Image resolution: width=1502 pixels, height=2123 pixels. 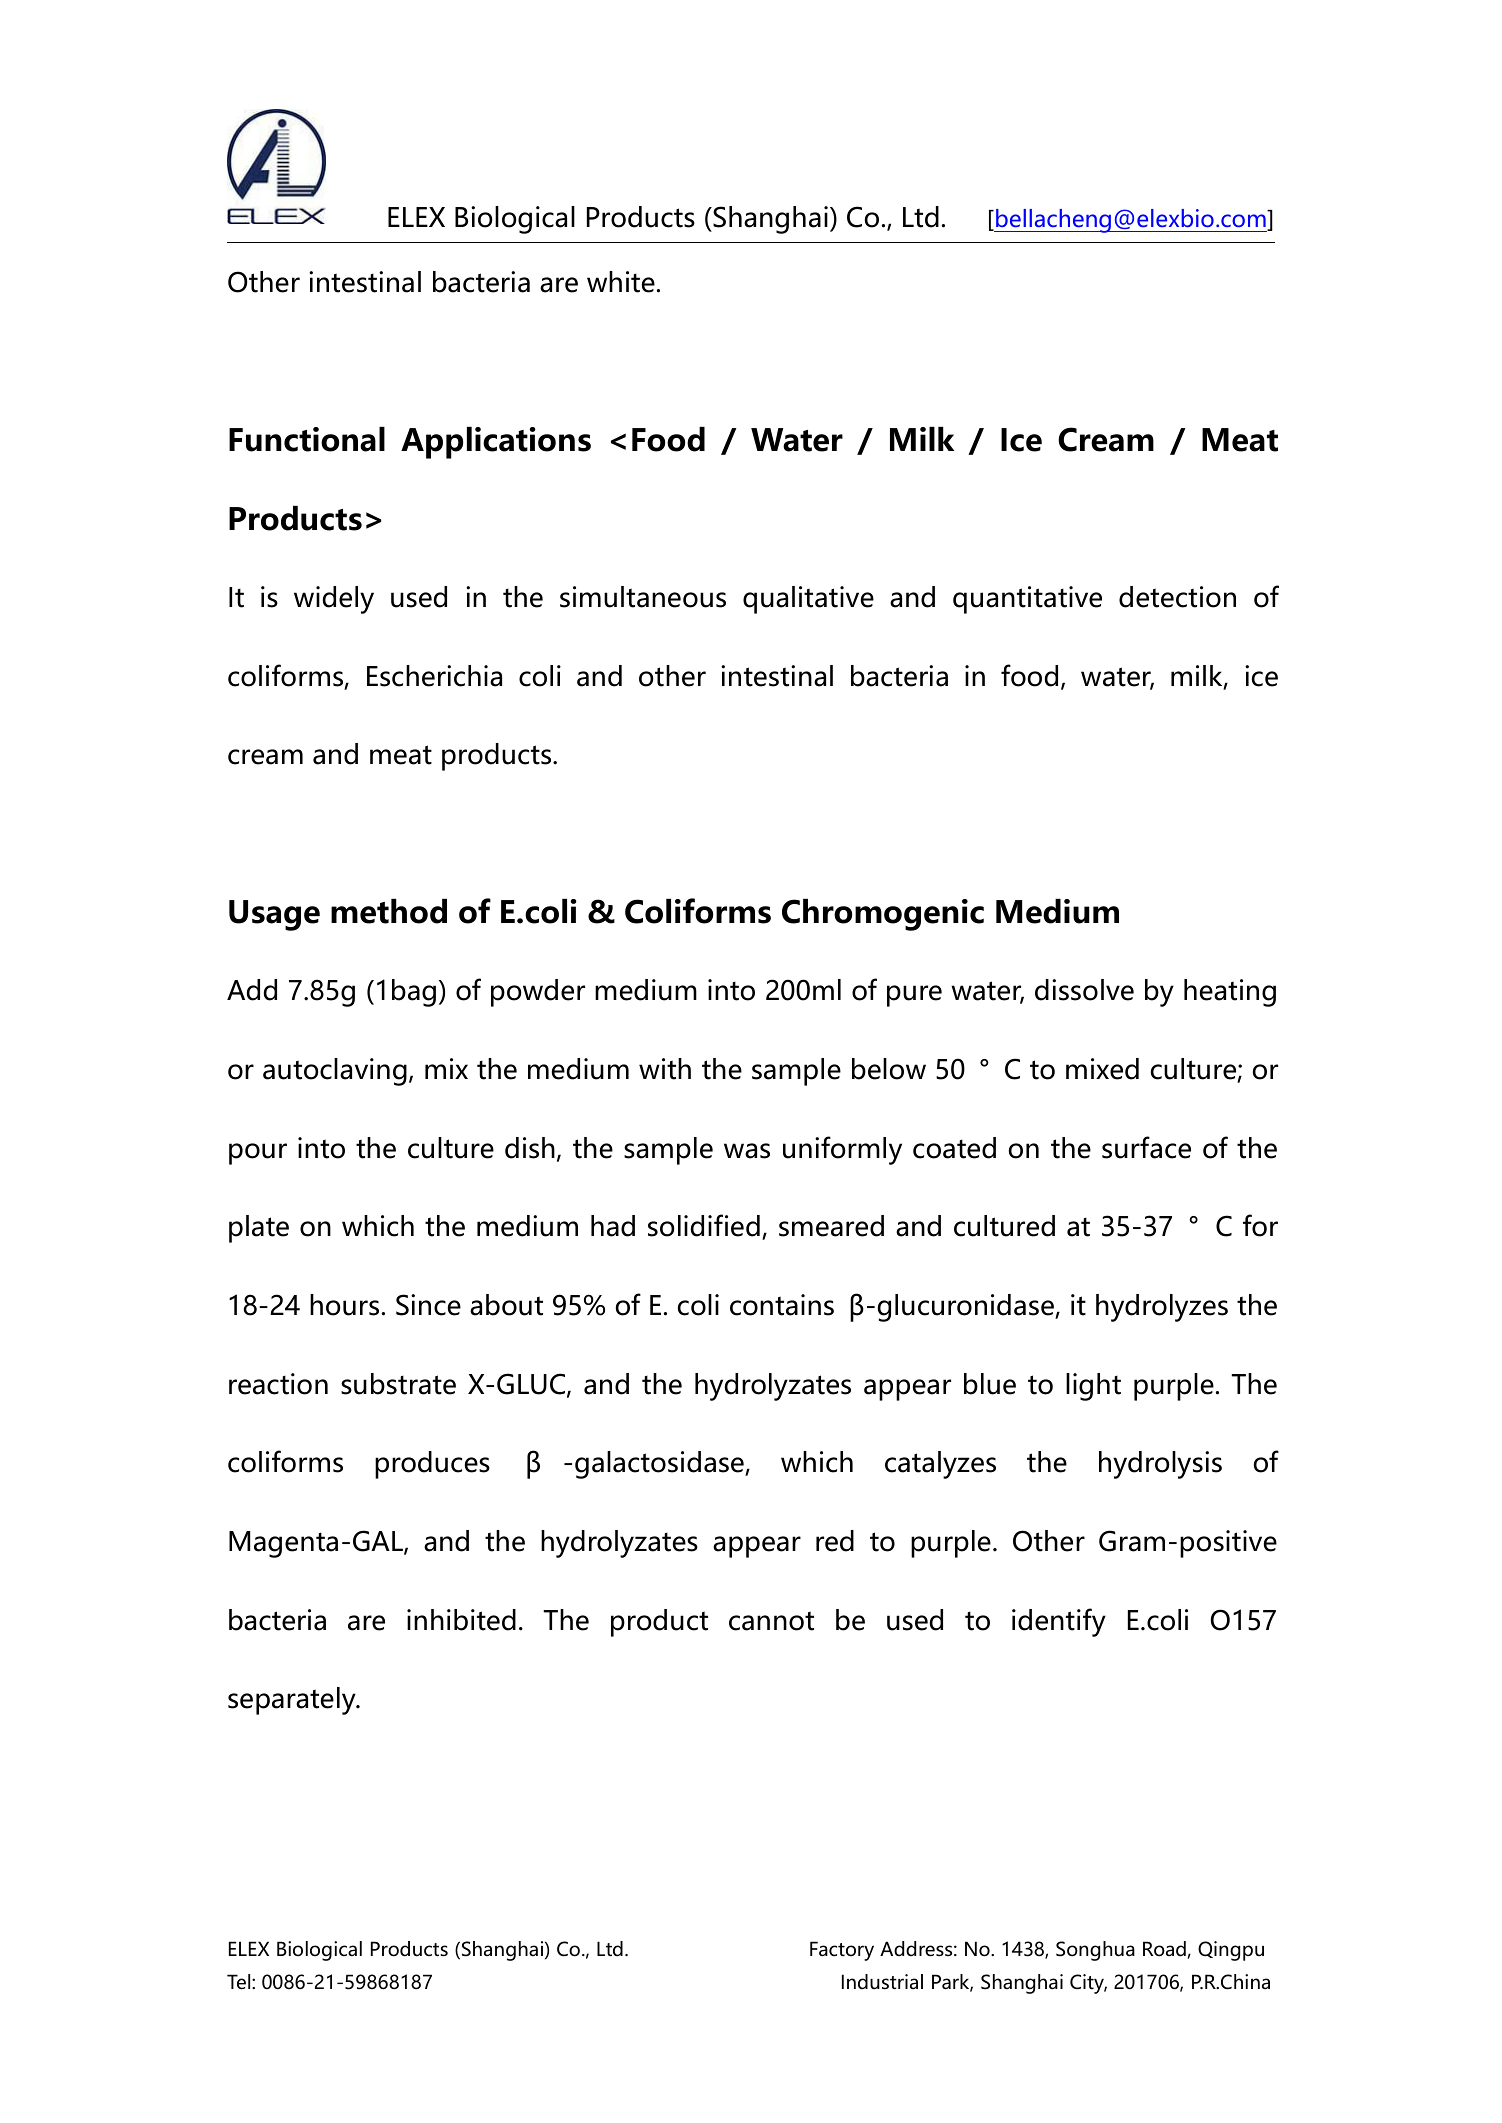 What do you see at coordinates (782, 1305) in the screenshot?
I see `contains` at bounding box center [782, 1305].
